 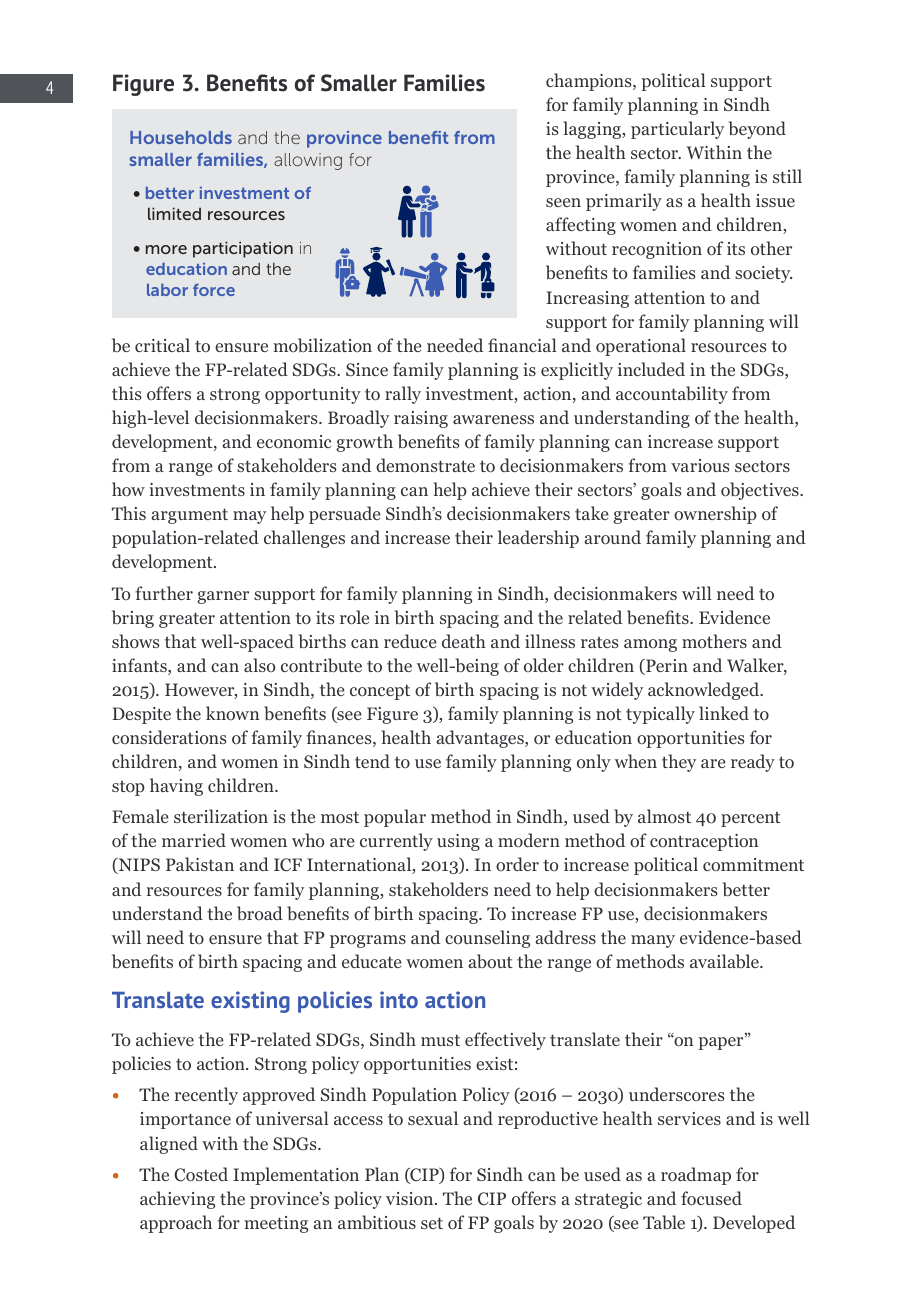 I want to click on available, so click(x=725, y=961).
